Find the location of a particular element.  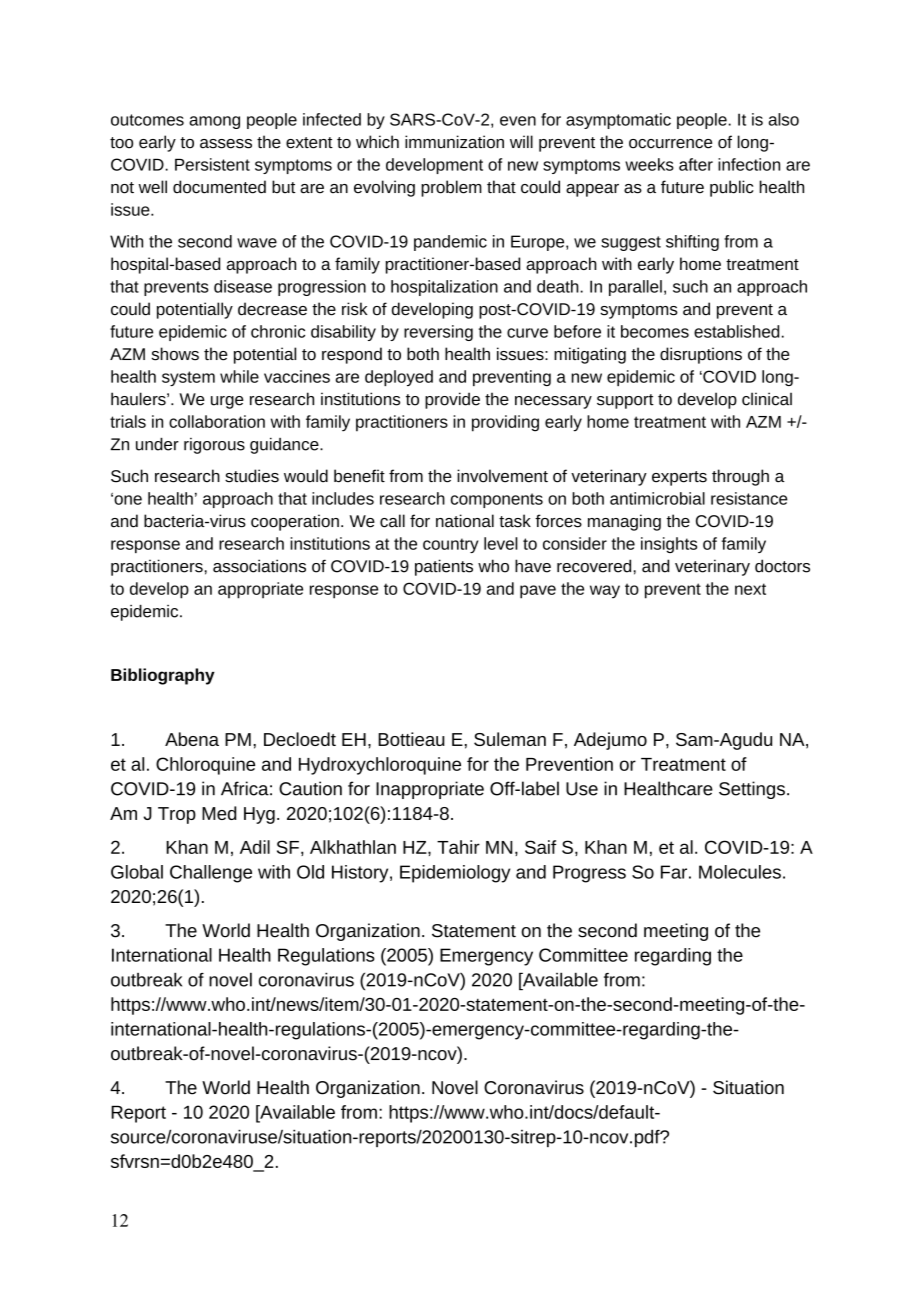

established is located at coordinates (736, 331).
